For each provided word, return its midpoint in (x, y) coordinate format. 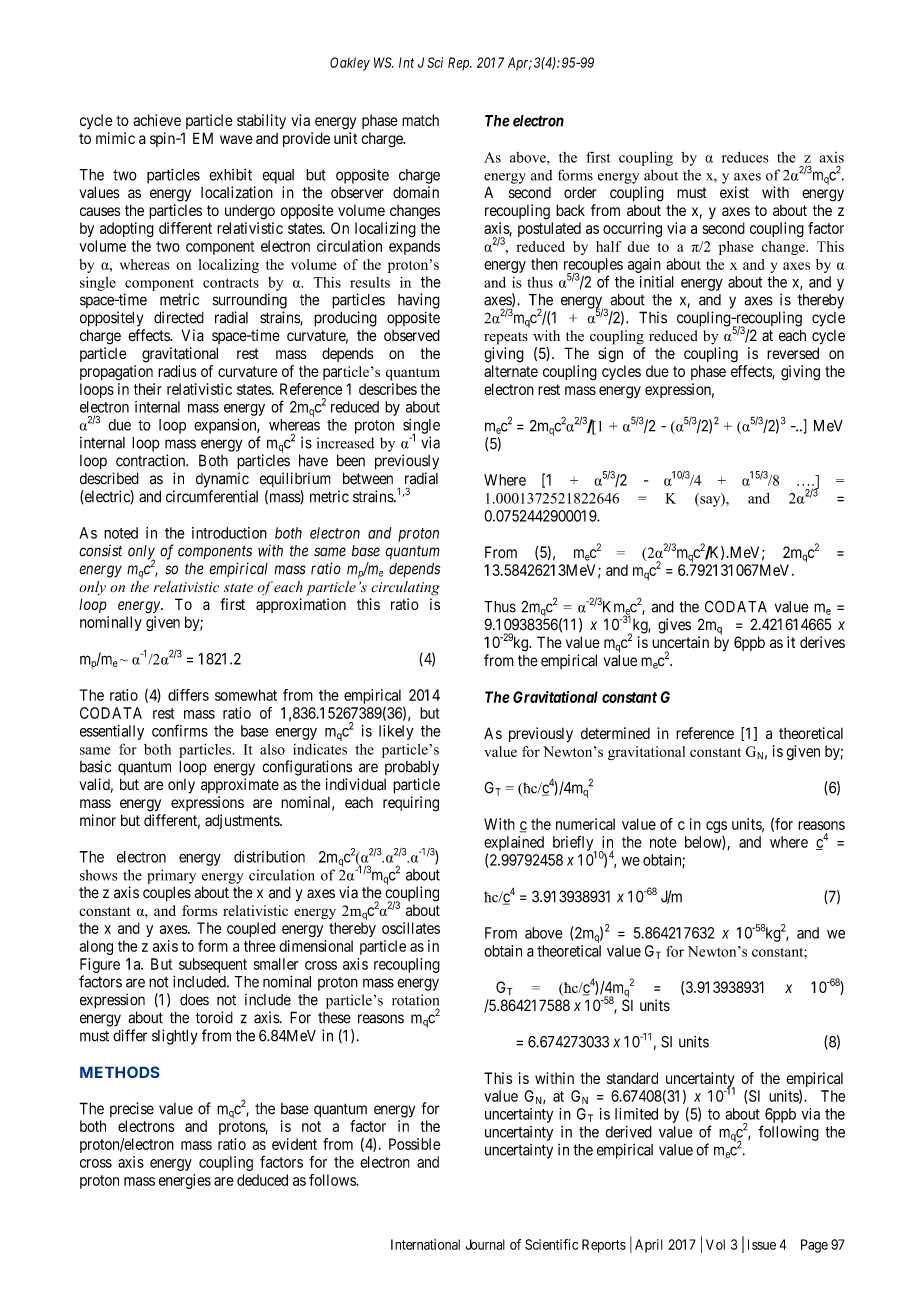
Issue (762, 1244)
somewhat (246, 695)
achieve (157, 120)
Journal (485, 1244)
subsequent (213, 965)
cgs (716, 827)
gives (674, 626)
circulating (405, 588)
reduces (745, 157)
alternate (511, 371)
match (420, 120)
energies (185, 1181)
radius (177, 371)
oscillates (411, 928)
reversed (793, 353)
